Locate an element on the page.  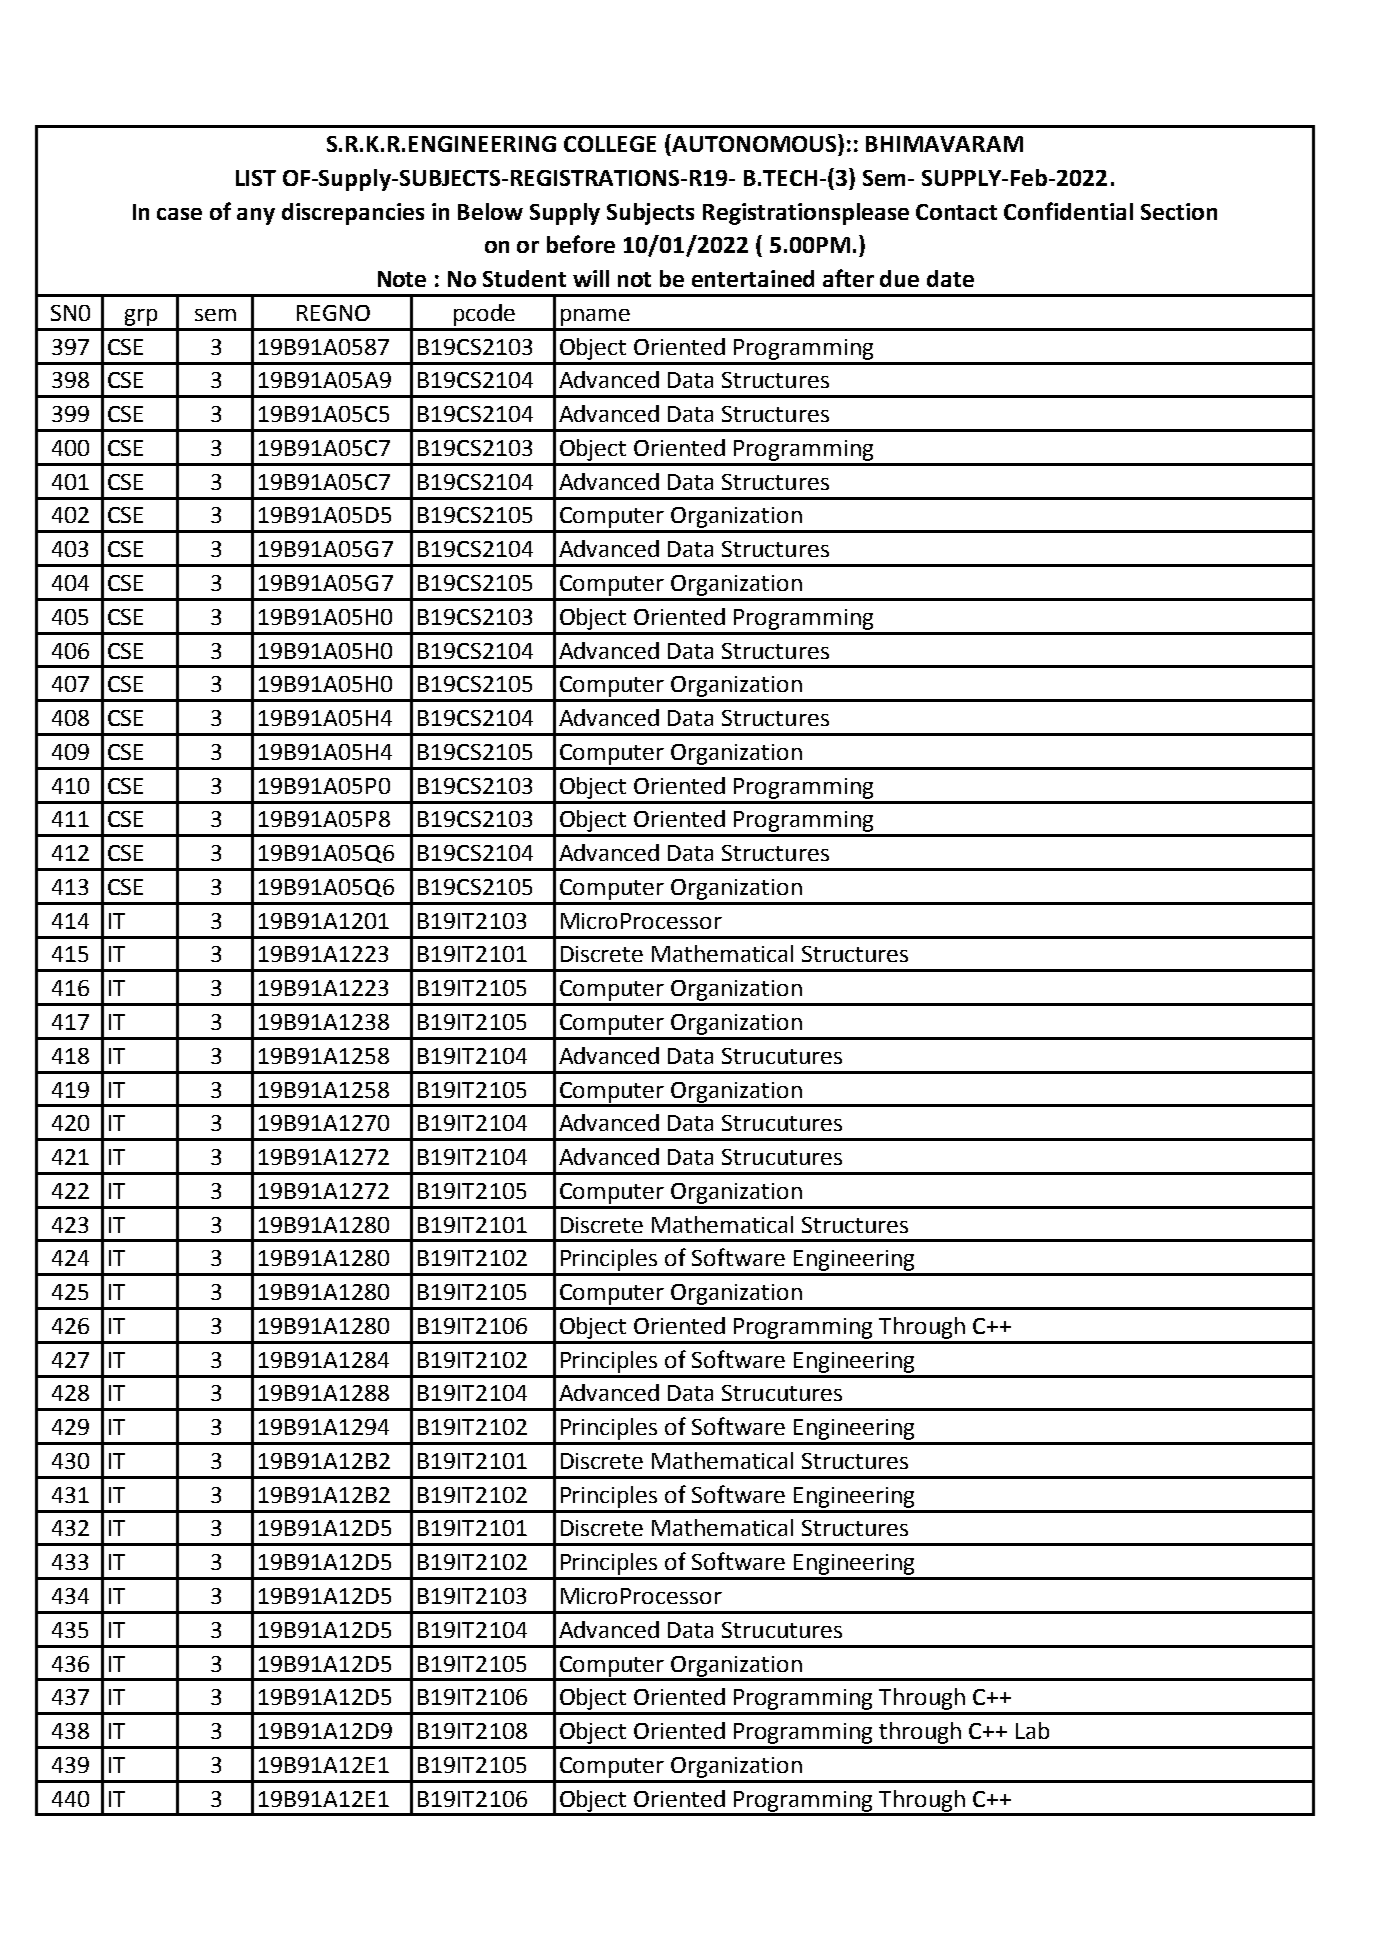
after is located at coordinates (848, 278).
